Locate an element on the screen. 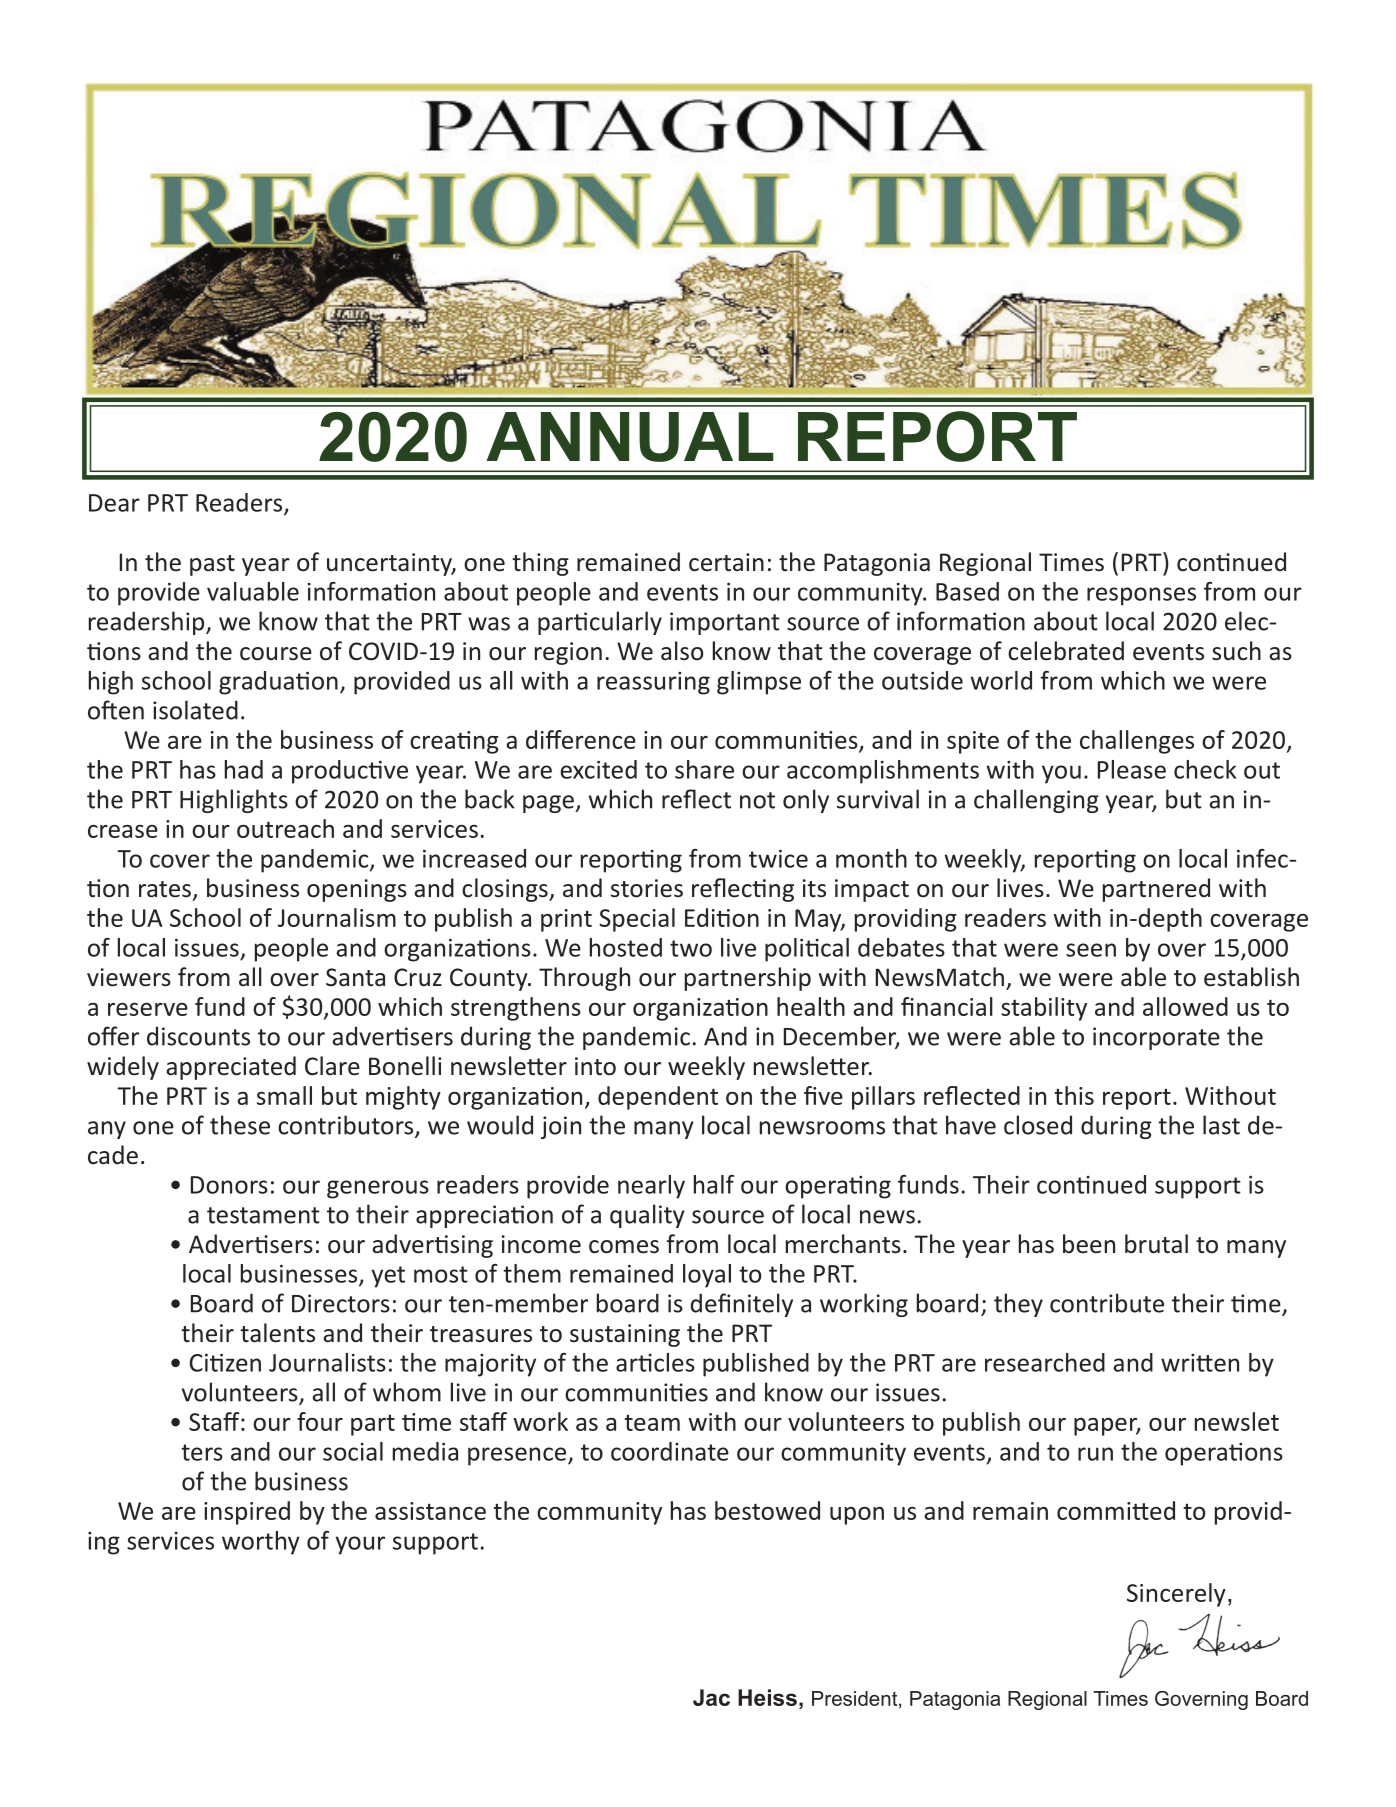 This screenshot has height=1807, width=1396. responses is located at coordinates (1141, 596).
